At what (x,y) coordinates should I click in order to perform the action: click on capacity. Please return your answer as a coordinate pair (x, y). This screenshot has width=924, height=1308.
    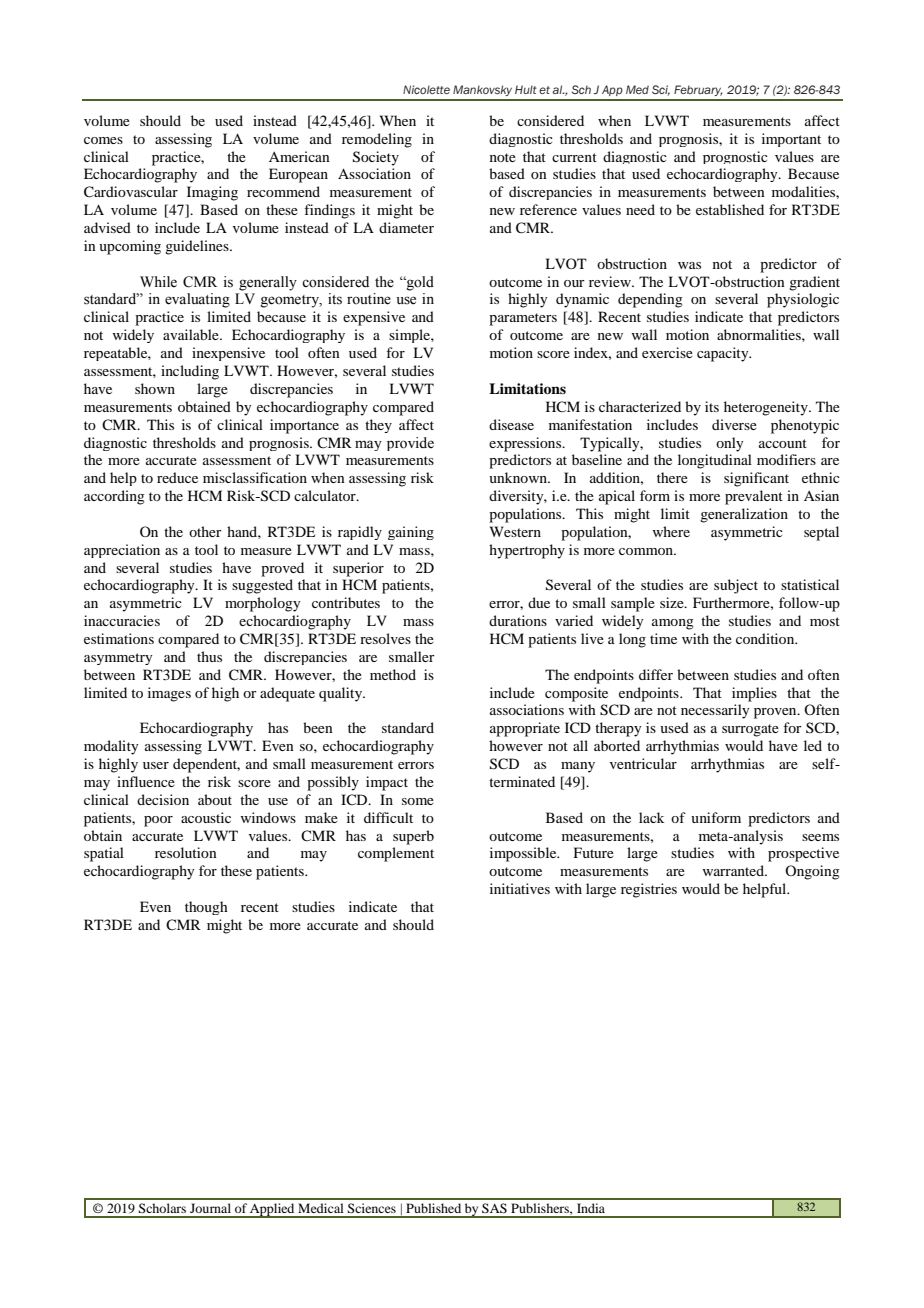
    Looking at the image, I should click on (724, 354).
